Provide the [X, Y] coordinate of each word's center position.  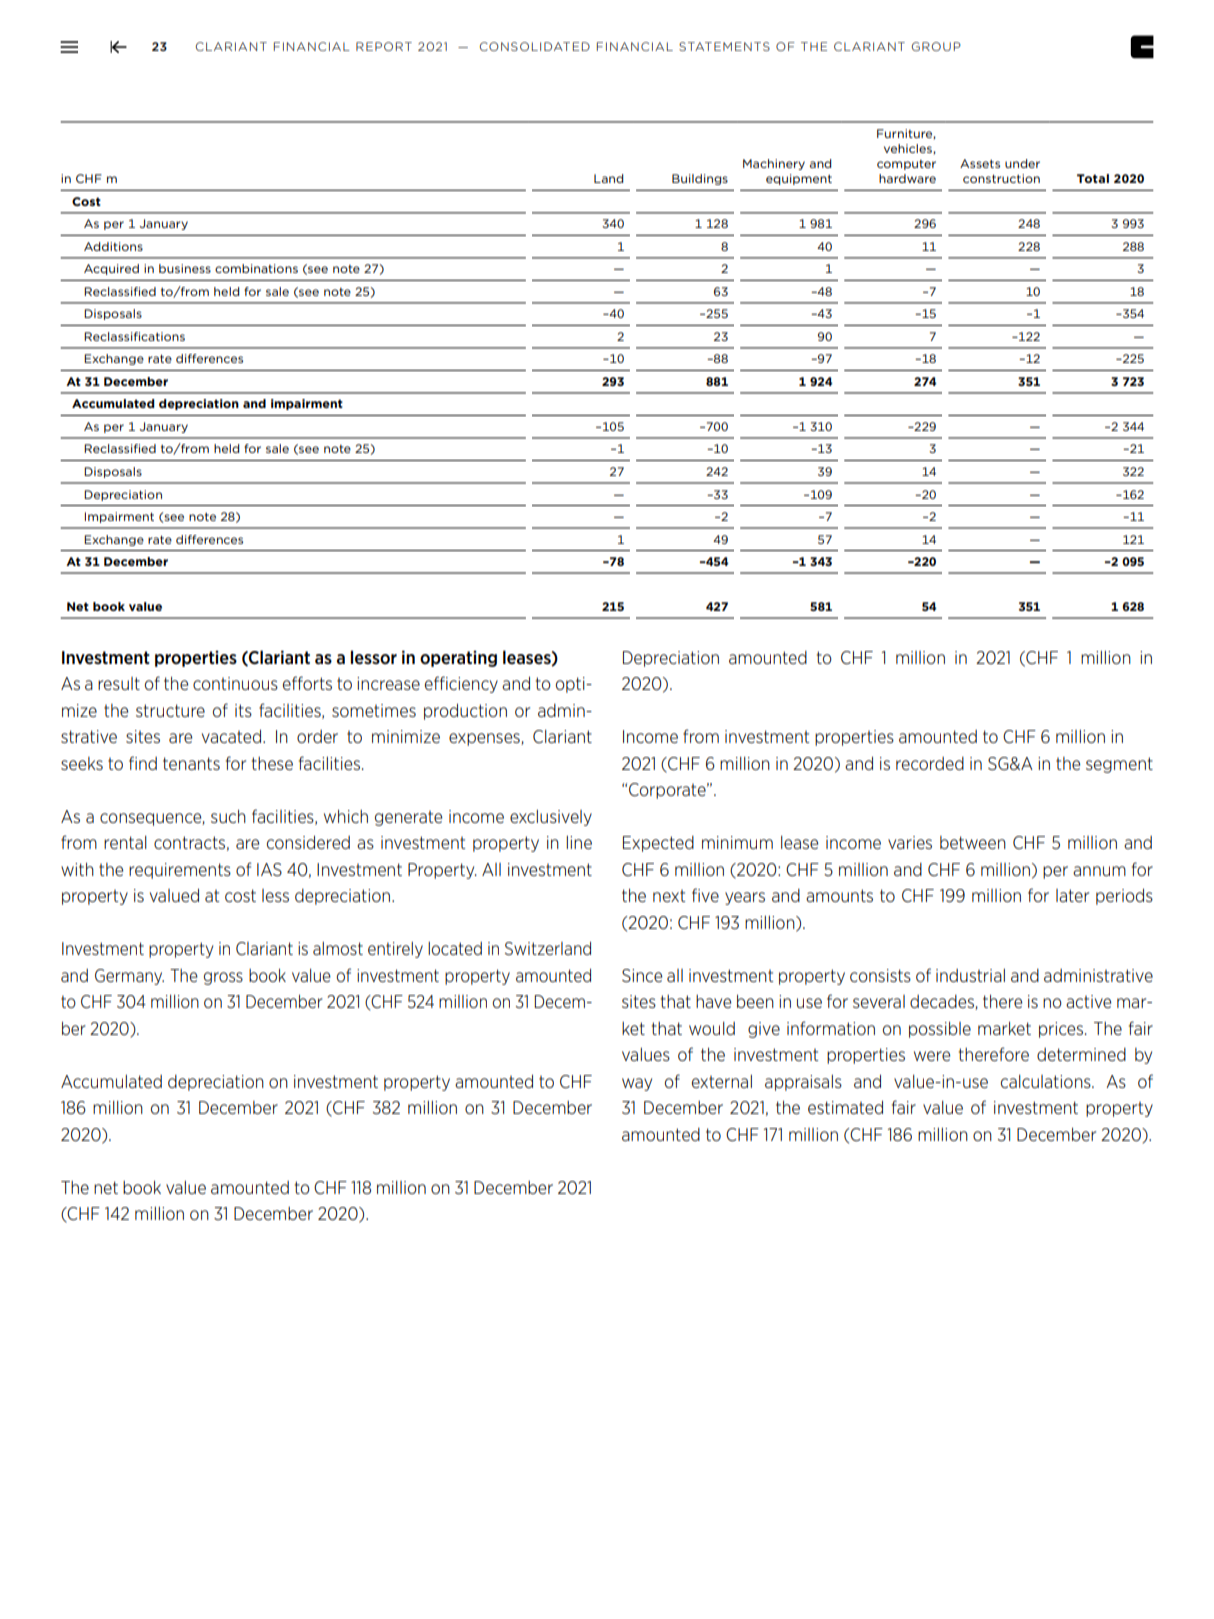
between [973, 842]
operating [458, 658]
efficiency [461, 684]
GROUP [936, 46]
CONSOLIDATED [534, 46]
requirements [180, 871]
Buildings [700, 179]
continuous [235, 683]
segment [1119, 765]
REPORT [384, 46]
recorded [930, 763]
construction [1001, 178]
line [579, 842]
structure [170, 710]
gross [223, 978]
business [185, 268]
